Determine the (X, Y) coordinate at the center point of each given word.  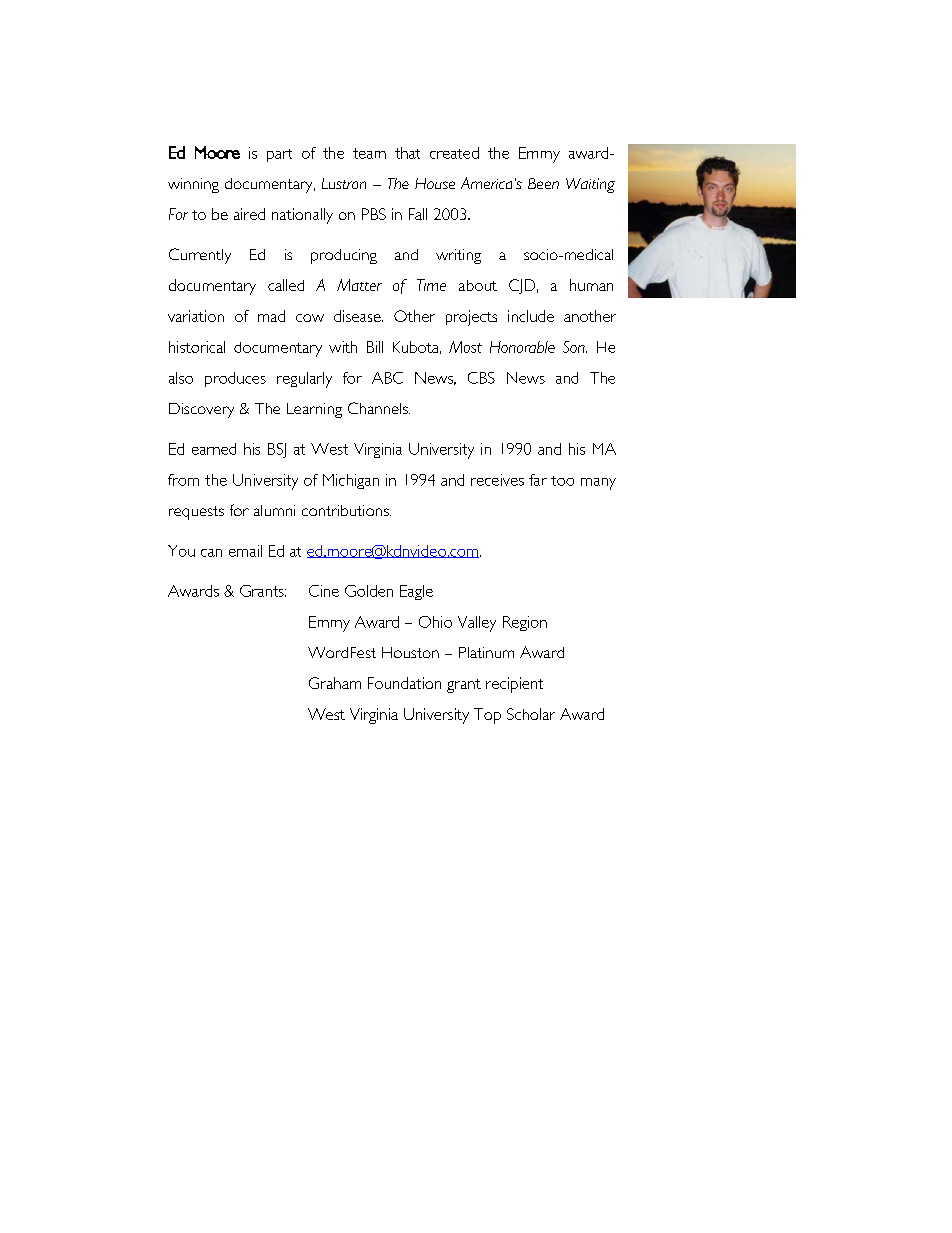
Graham (335, 683)
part (279, 155)
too (562, 481)
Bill (375, 347)
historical (197, 347)
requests (196, 513)
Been (543, 183)
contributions (346, 510)
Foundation (404, 683)
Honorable (522, 347)
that (407, 153)
